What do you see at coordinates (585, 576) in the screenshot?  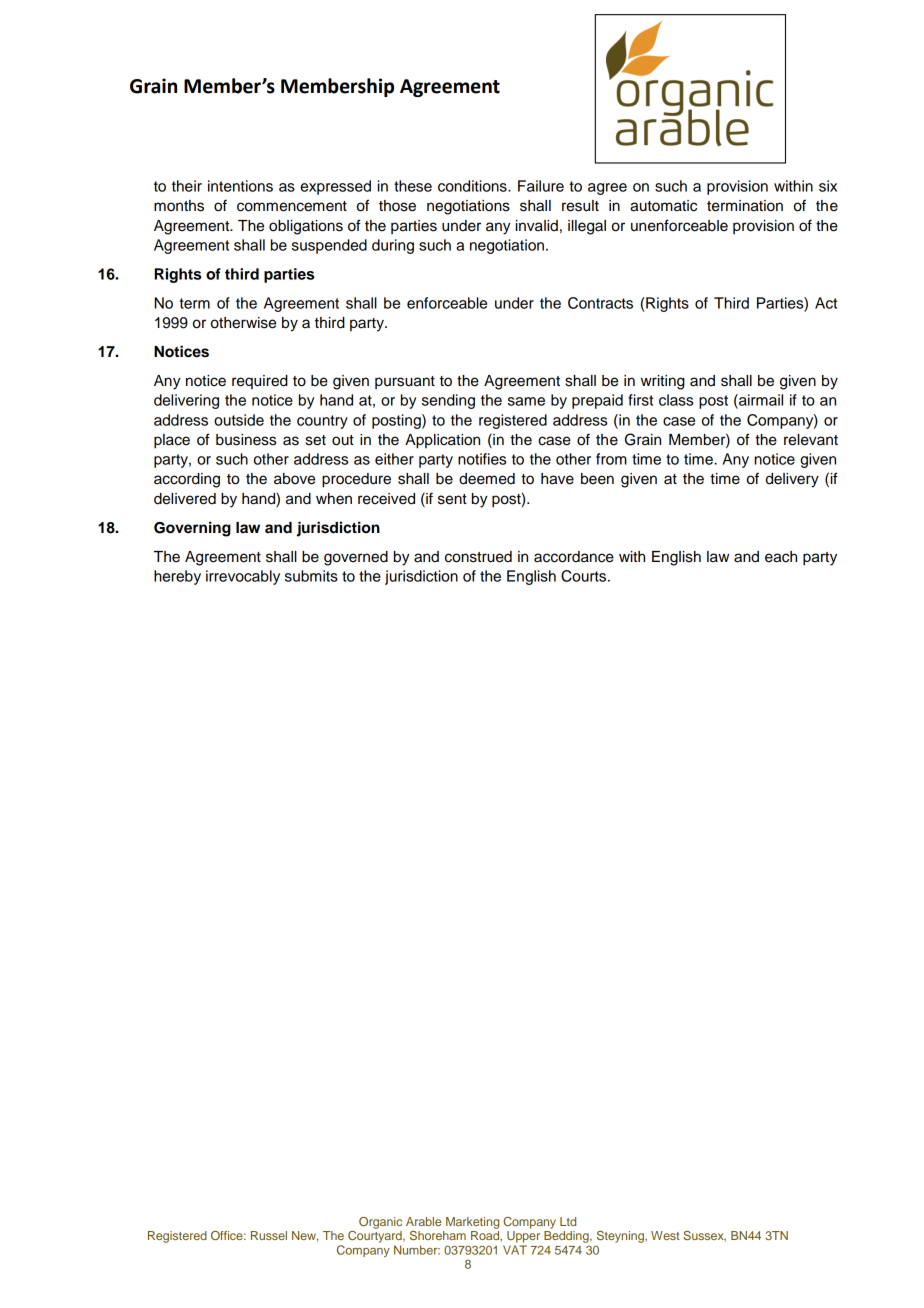 I see `Courts` at bounding box center [585, 576].
